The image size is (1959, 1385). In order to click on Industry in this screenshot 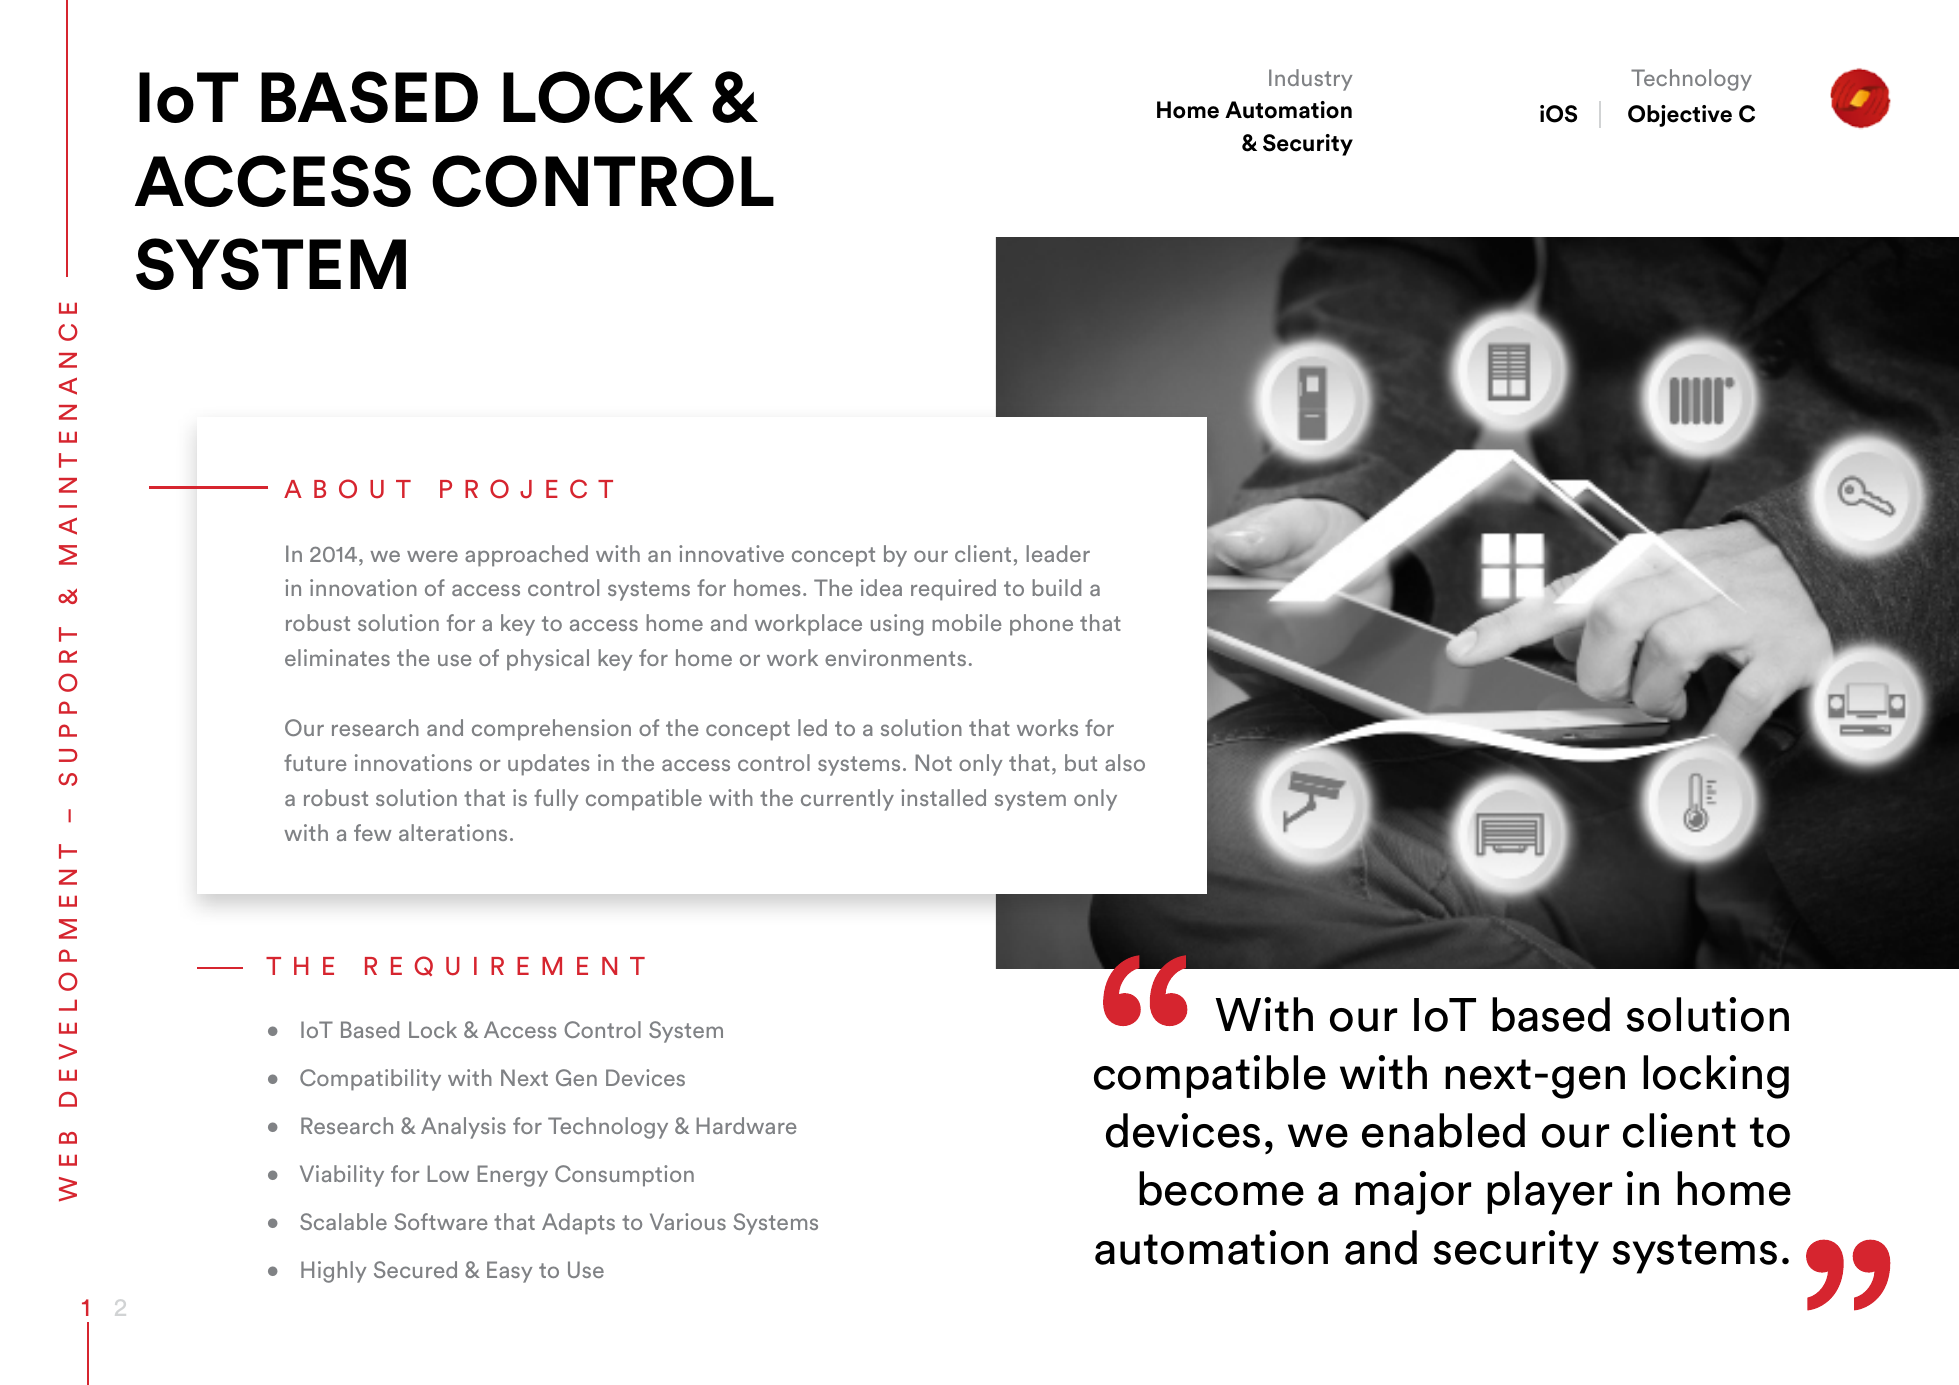, I will do `click(1310, 80)`.
